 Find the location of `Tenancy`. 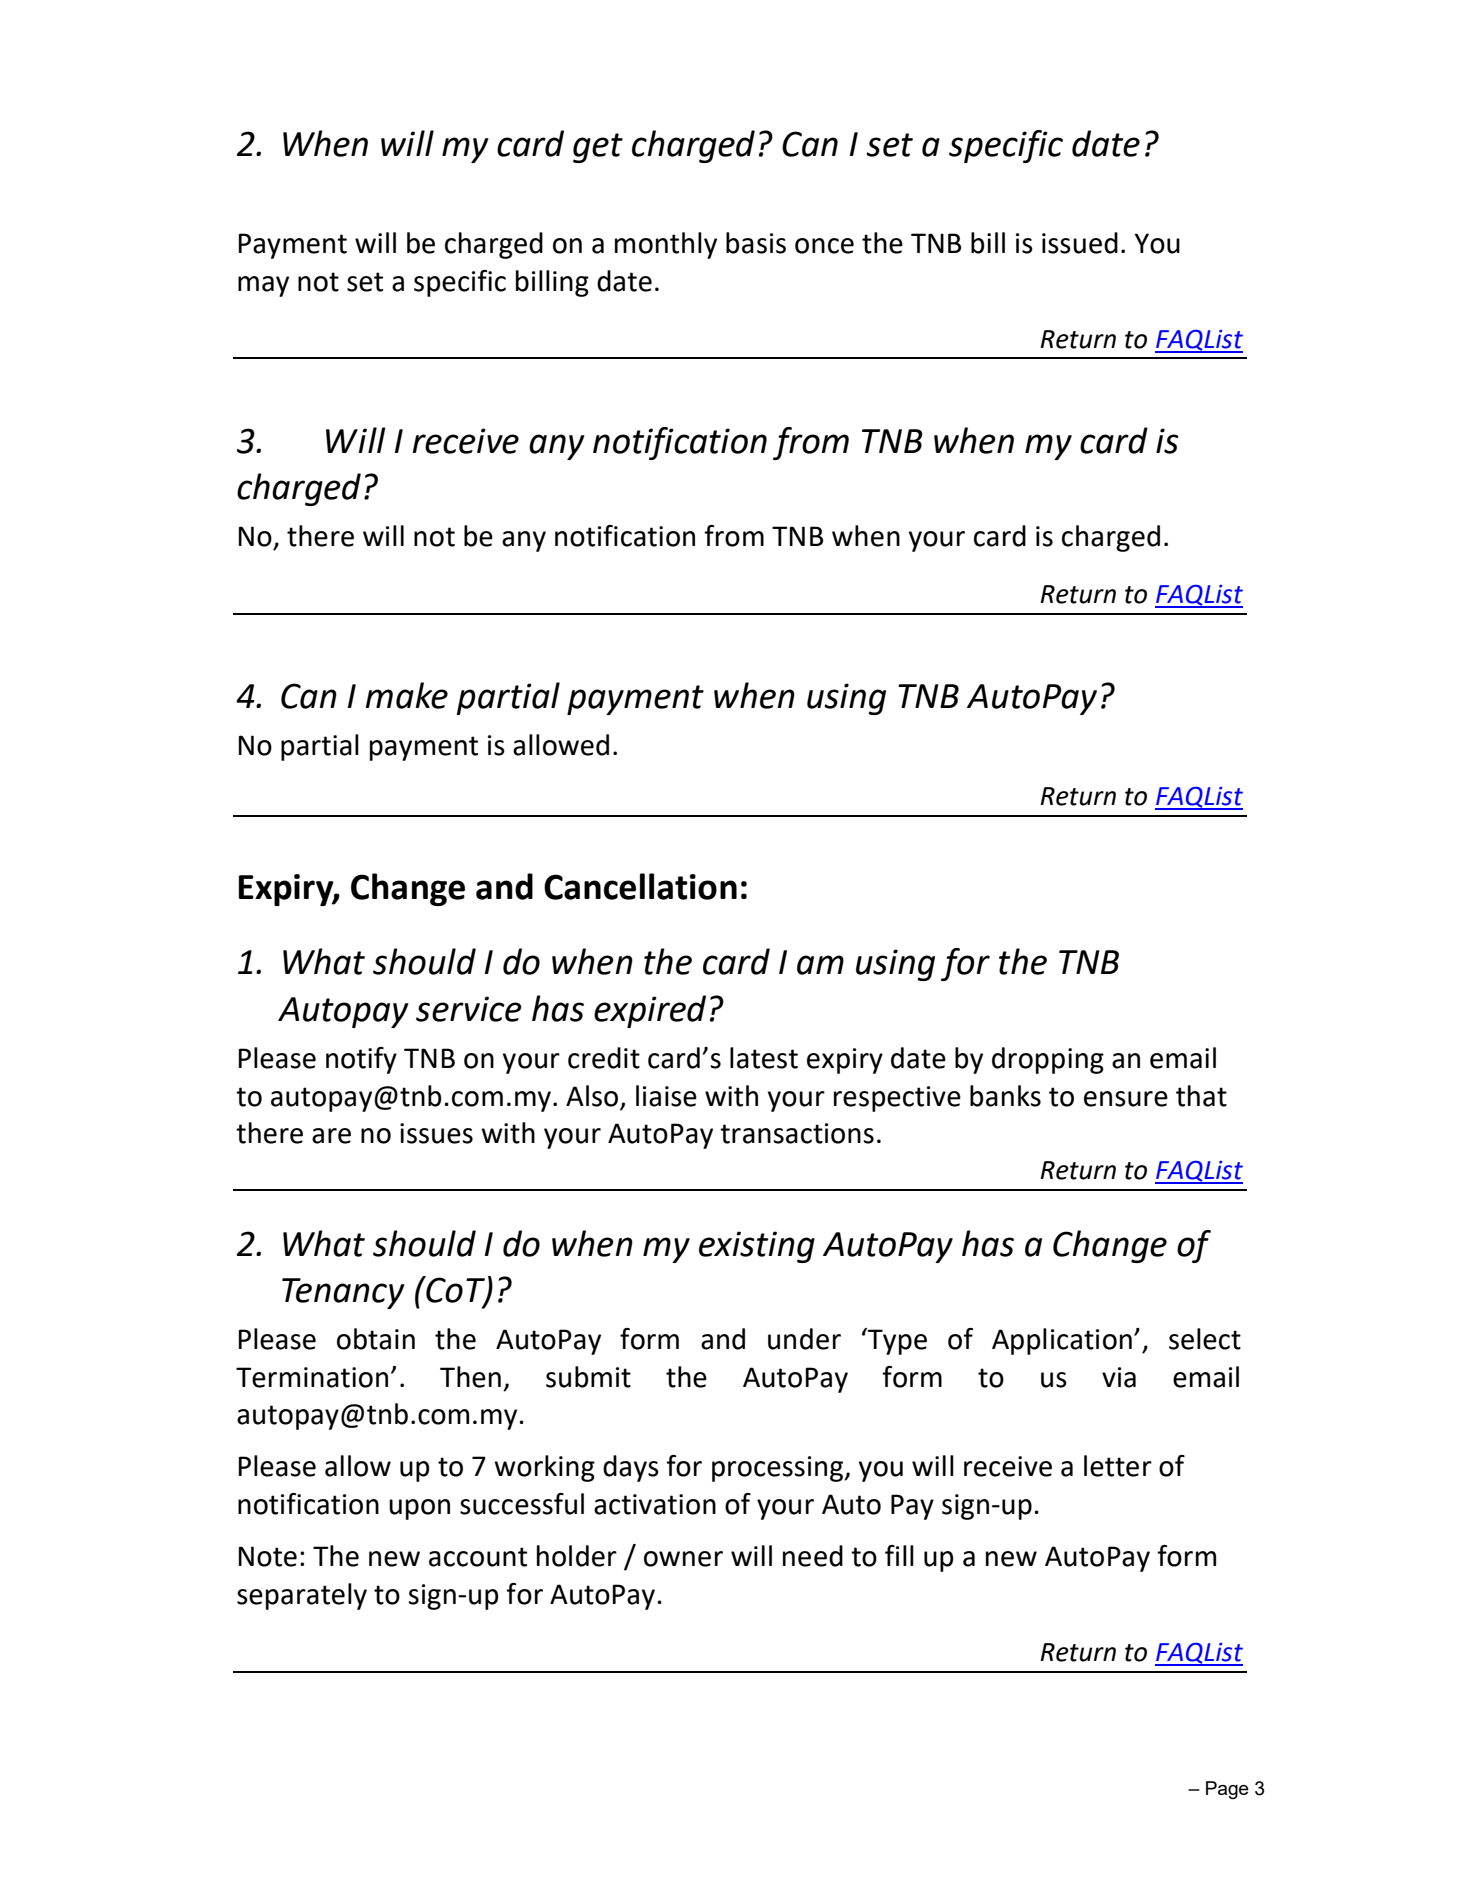

Tenancy is located at coordinates (343, 1293).
